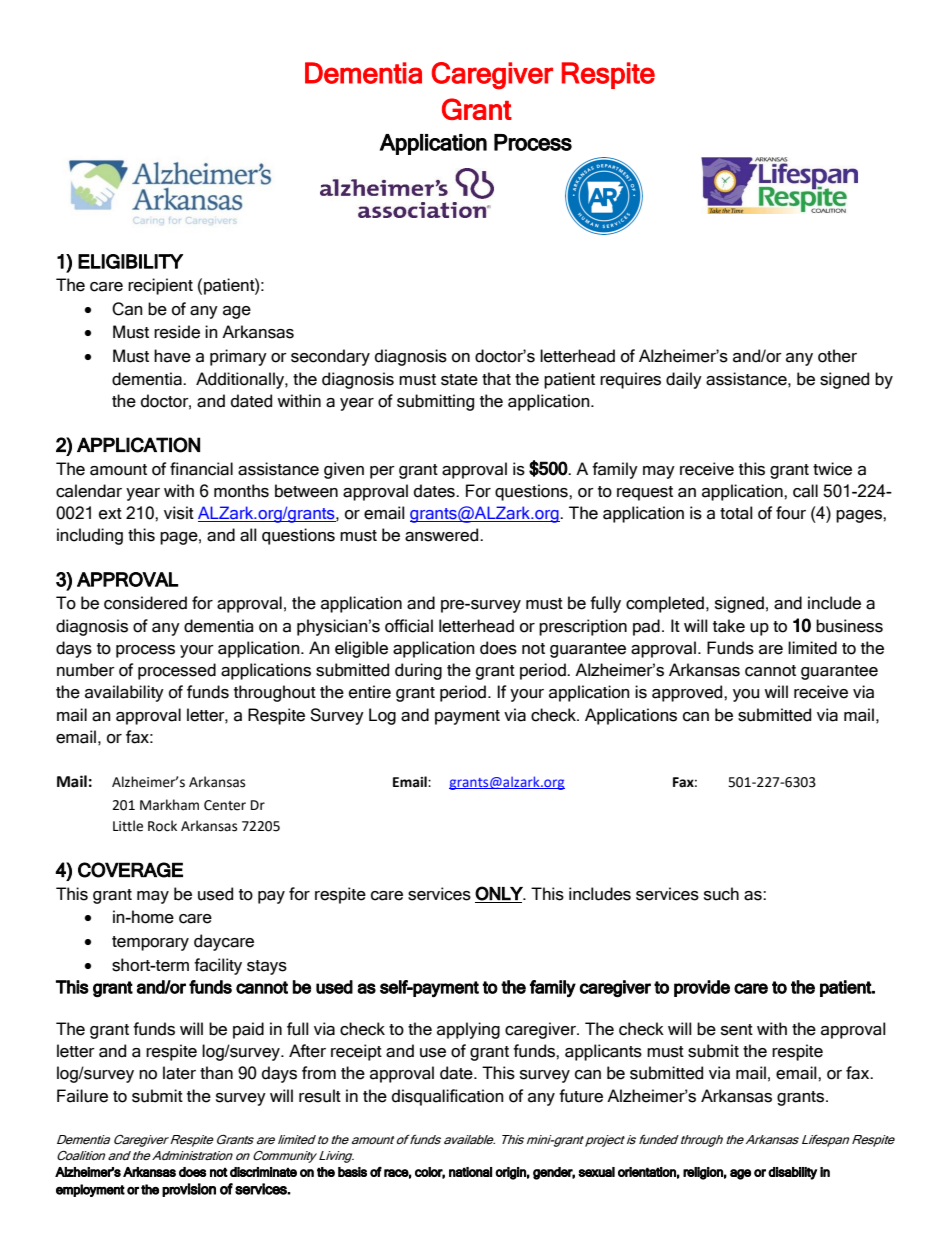 Image resolution: width=952 pixels, height=1233 pixels. Describe the element at coordinates (721, 894) in the screenshot. I see `such` at that location.
